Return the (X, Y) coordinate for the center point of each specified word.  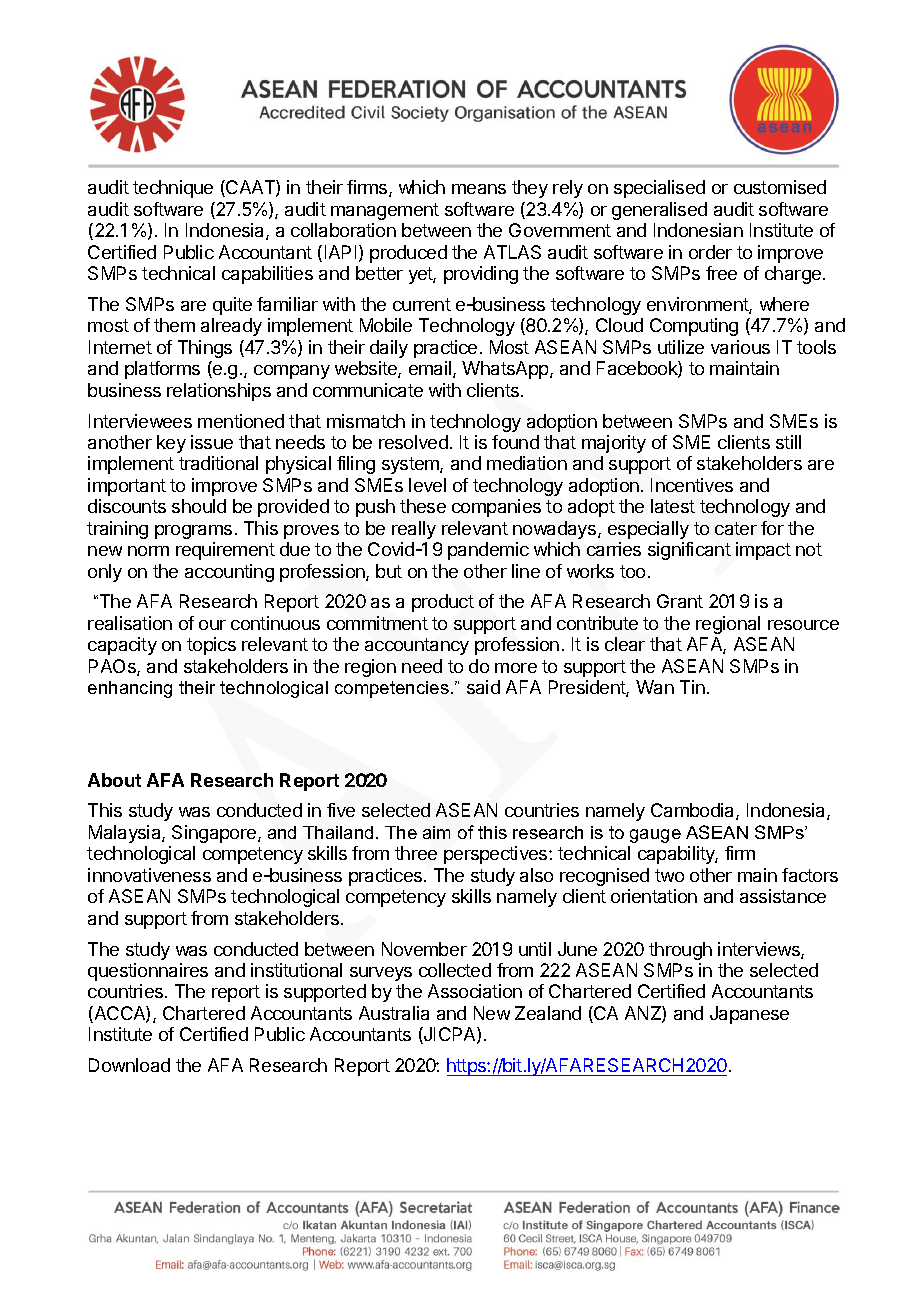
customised (780, 187)
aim (436, 832)
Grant (680, 601)
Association (475, 991)
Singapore (215, 834)
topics (211, 646)
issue (212, 442)
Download (129, 1065)
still (788, 442)
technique (173, 189)
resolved (413, 442)
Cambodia (694, 811)
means (479, 189)
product (443, 603)
